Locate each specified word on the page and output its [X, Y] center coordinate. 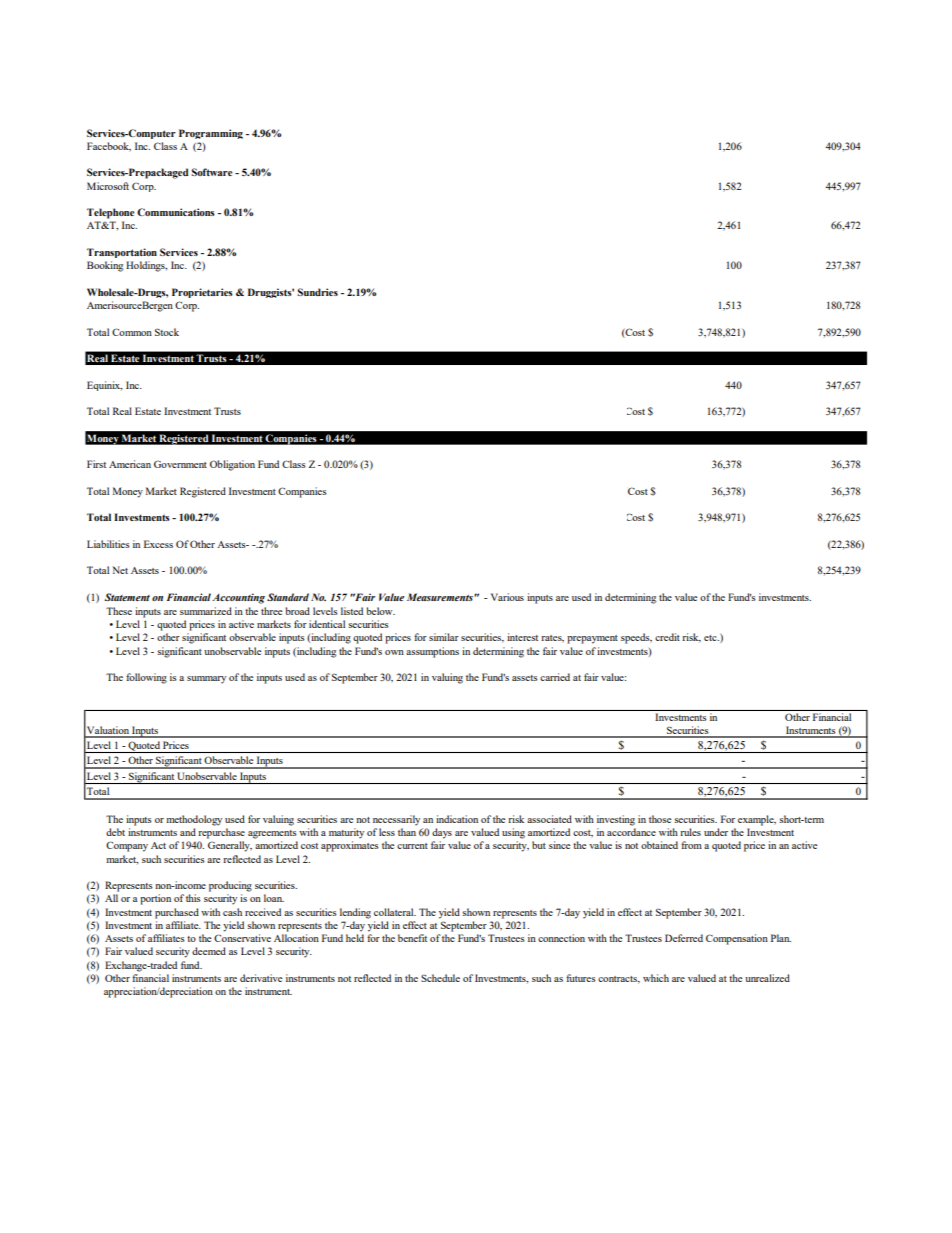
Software [212, 172]
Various [507, 597]
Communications [176, 212]
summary [206, 680]
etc [711, 638]
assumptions [432, 652]
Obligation [232, 465]
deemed [209, 951]
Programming [211, 134]
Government [180, 464]
